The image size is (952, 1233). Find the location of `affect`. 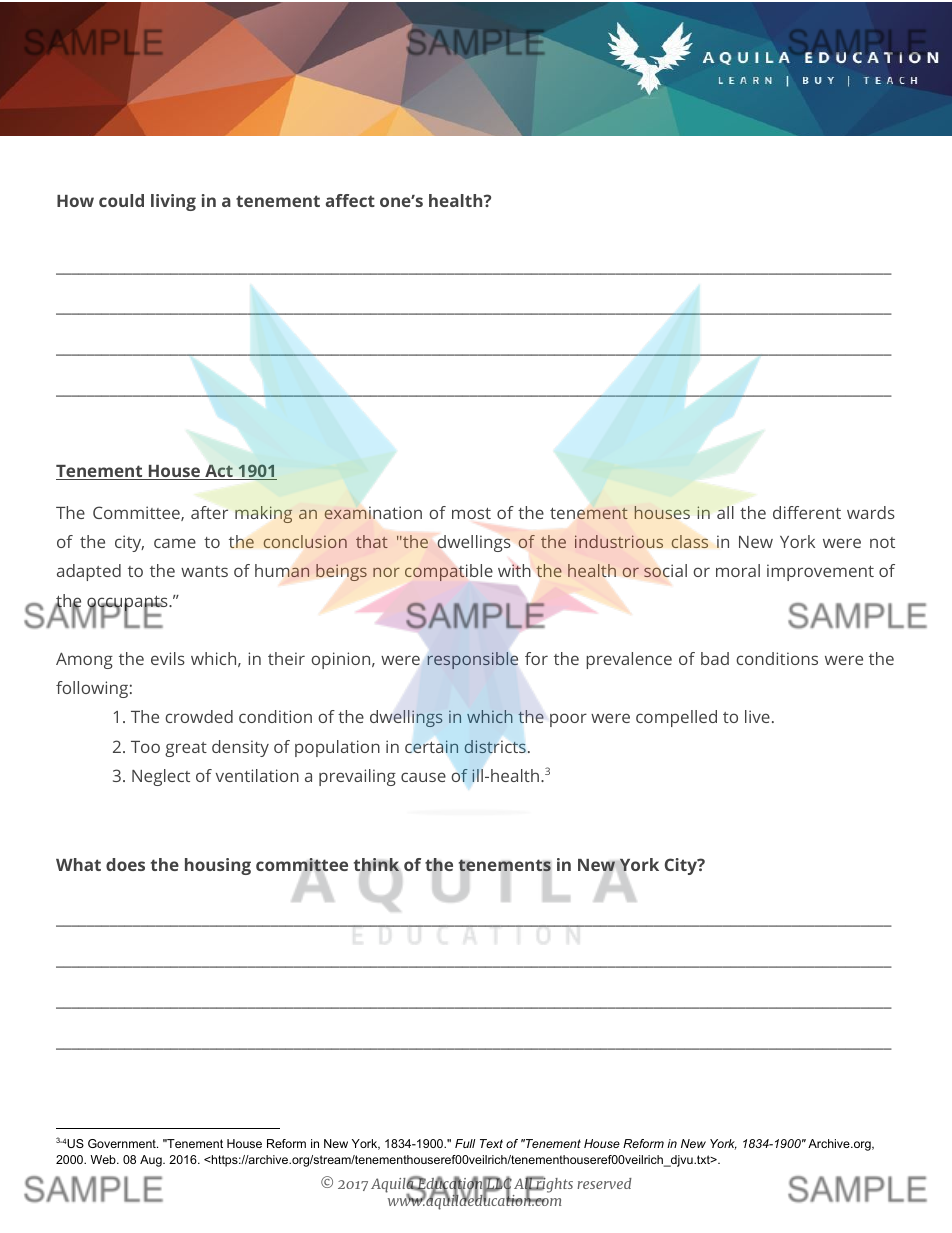

affect is located at coordinates (350, 200).
